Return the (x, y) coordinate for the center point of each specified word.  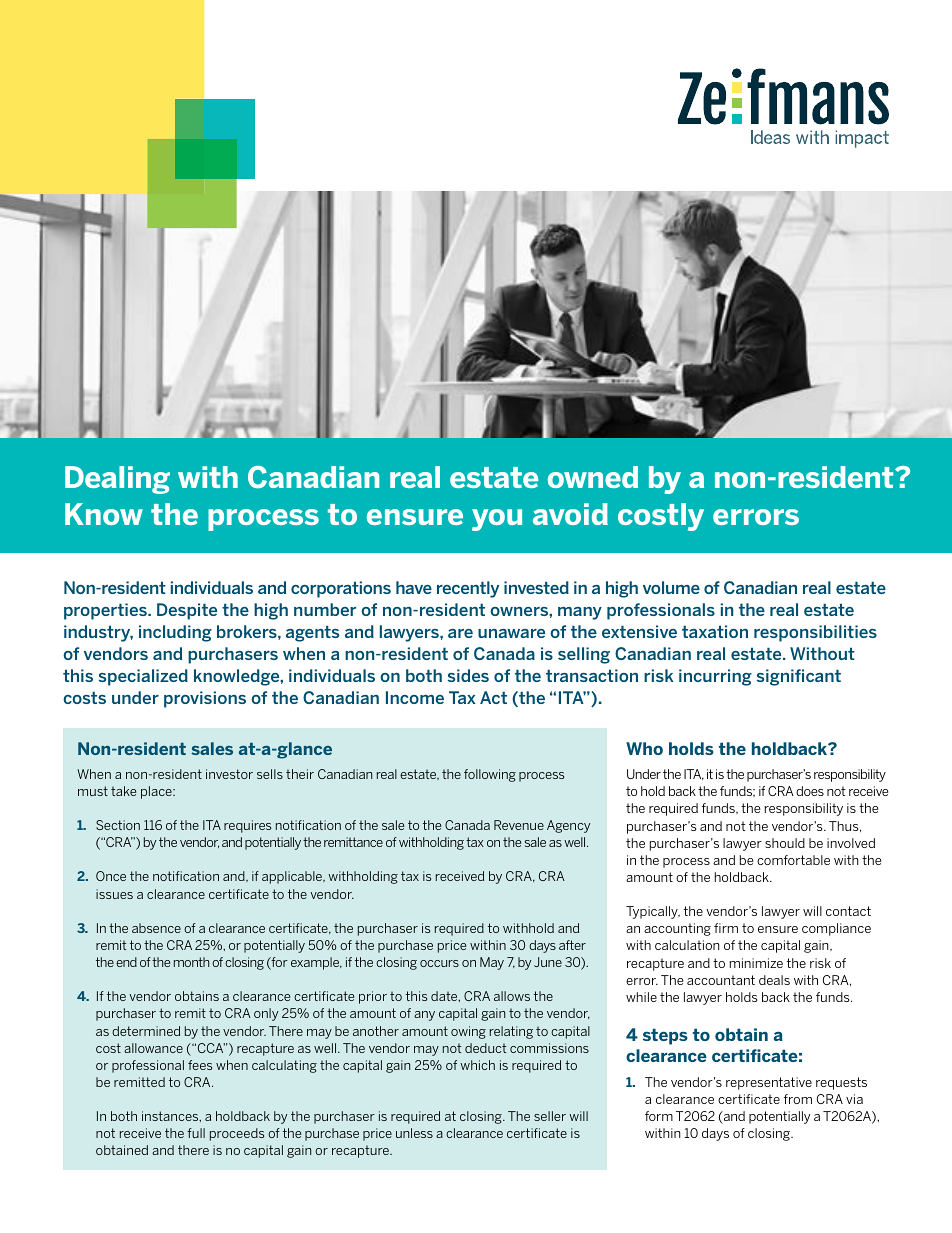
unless (414, 1133)
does (810, 791)
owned (593, 477)
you (497, 520)
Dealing (117, 480)
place (157, 792)
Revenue (519, 825)
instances (171, 1116)
